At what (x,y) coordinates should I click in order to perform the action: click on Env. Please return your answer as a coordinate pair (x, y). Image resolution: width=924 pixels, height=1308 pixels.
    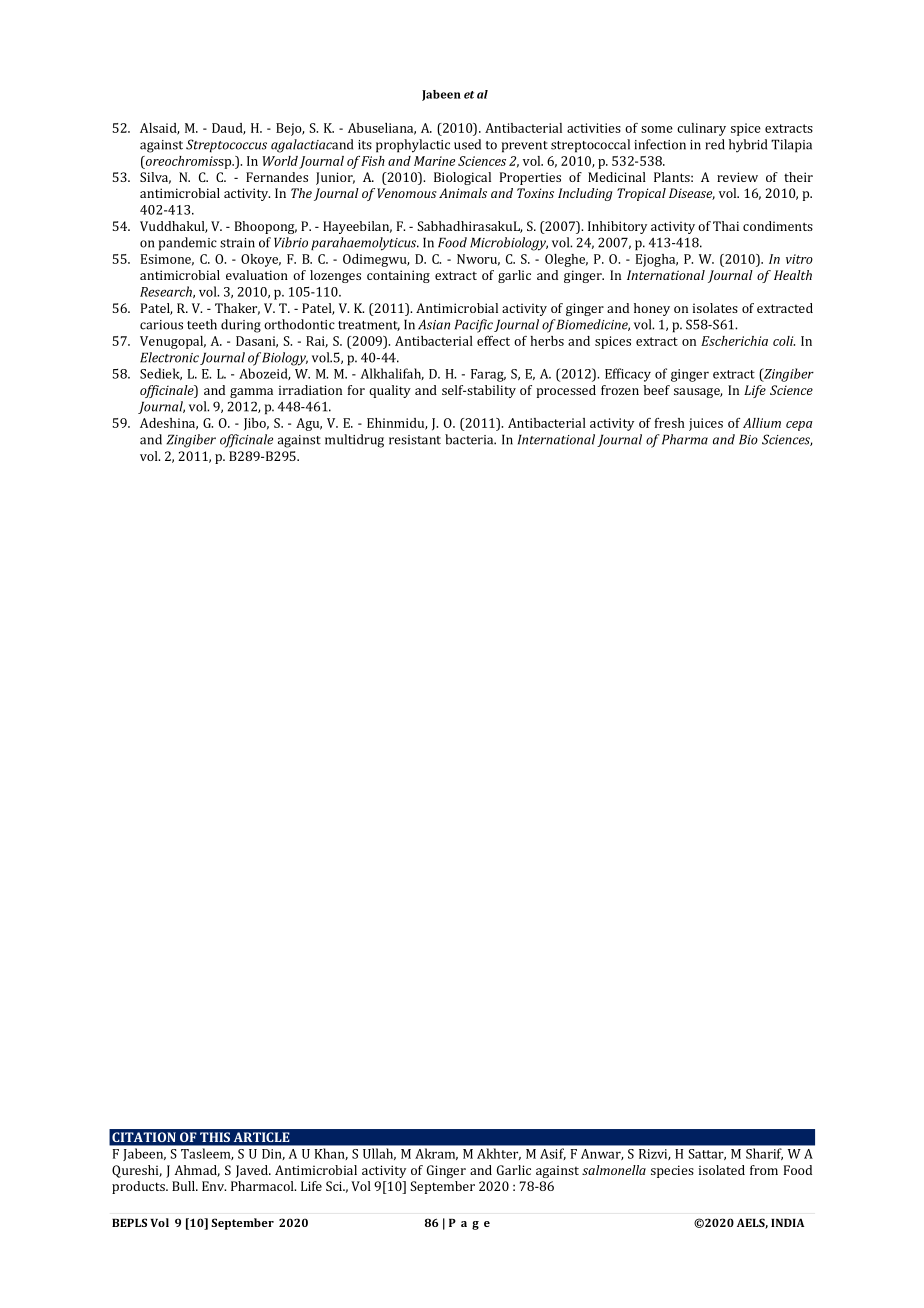
    Looking at the image, I should click on (214, 1186).
